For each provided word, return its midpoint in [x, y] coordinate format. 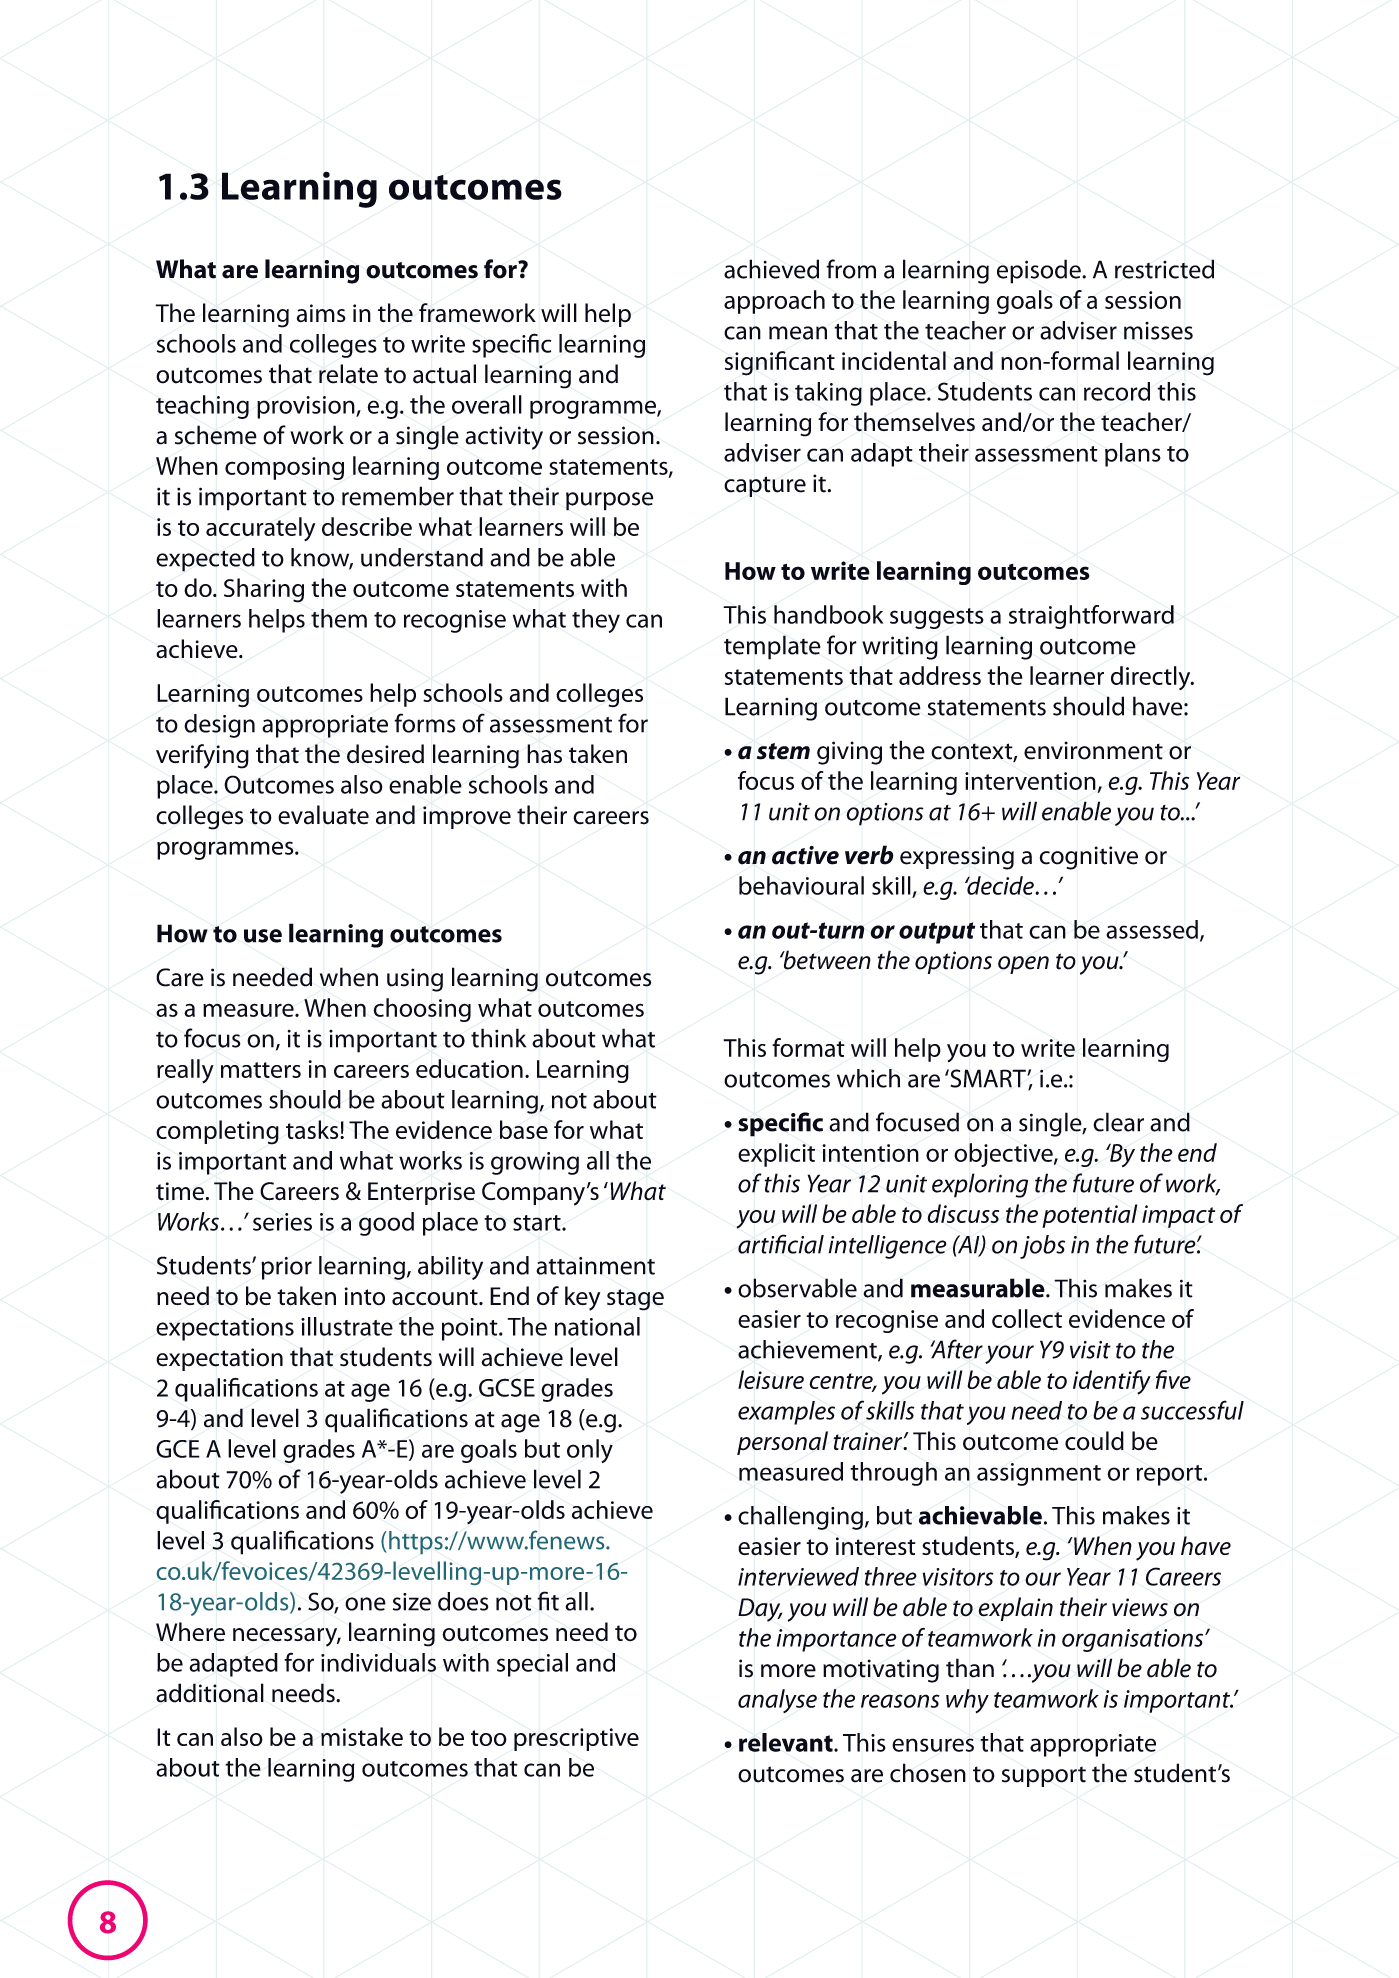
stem [783, 751]
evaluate [323, 815]
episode [1040, 271]
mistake [362, 1736]
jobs [1042, 1247]
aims [321, 313]
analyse [777, 1701]
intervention [1030, 781]
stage [635, 1300]
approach [774, 302]
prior [286, 1268]
